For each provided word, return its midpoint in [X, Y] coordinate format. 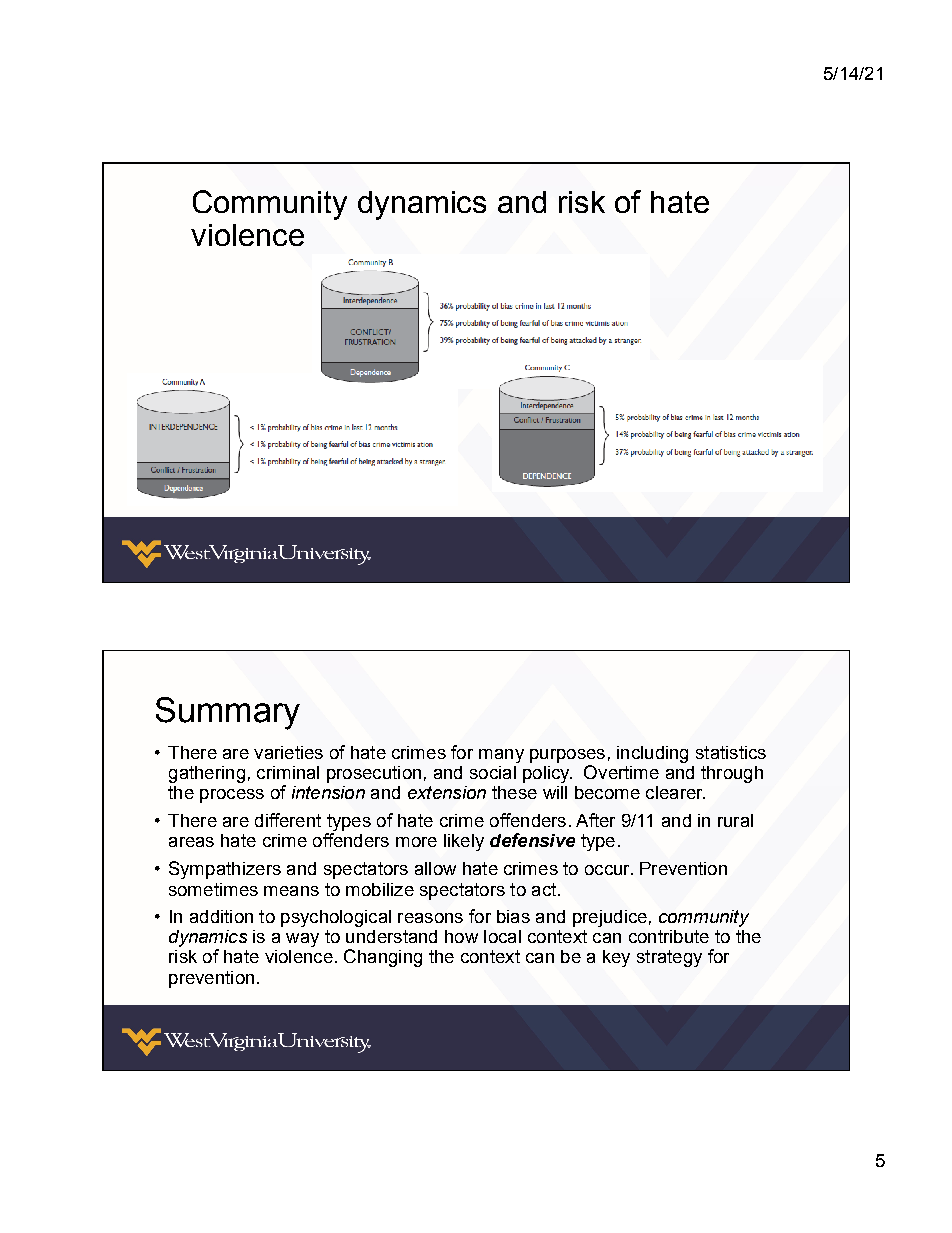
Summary [228, 713]
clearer [675, 792]
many [501, 756]
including [652, 754]
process [232, 796]
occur [608, 870]
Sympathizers [225, 870]
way [302, 940]
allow [435, 868]
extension [447, 792]
